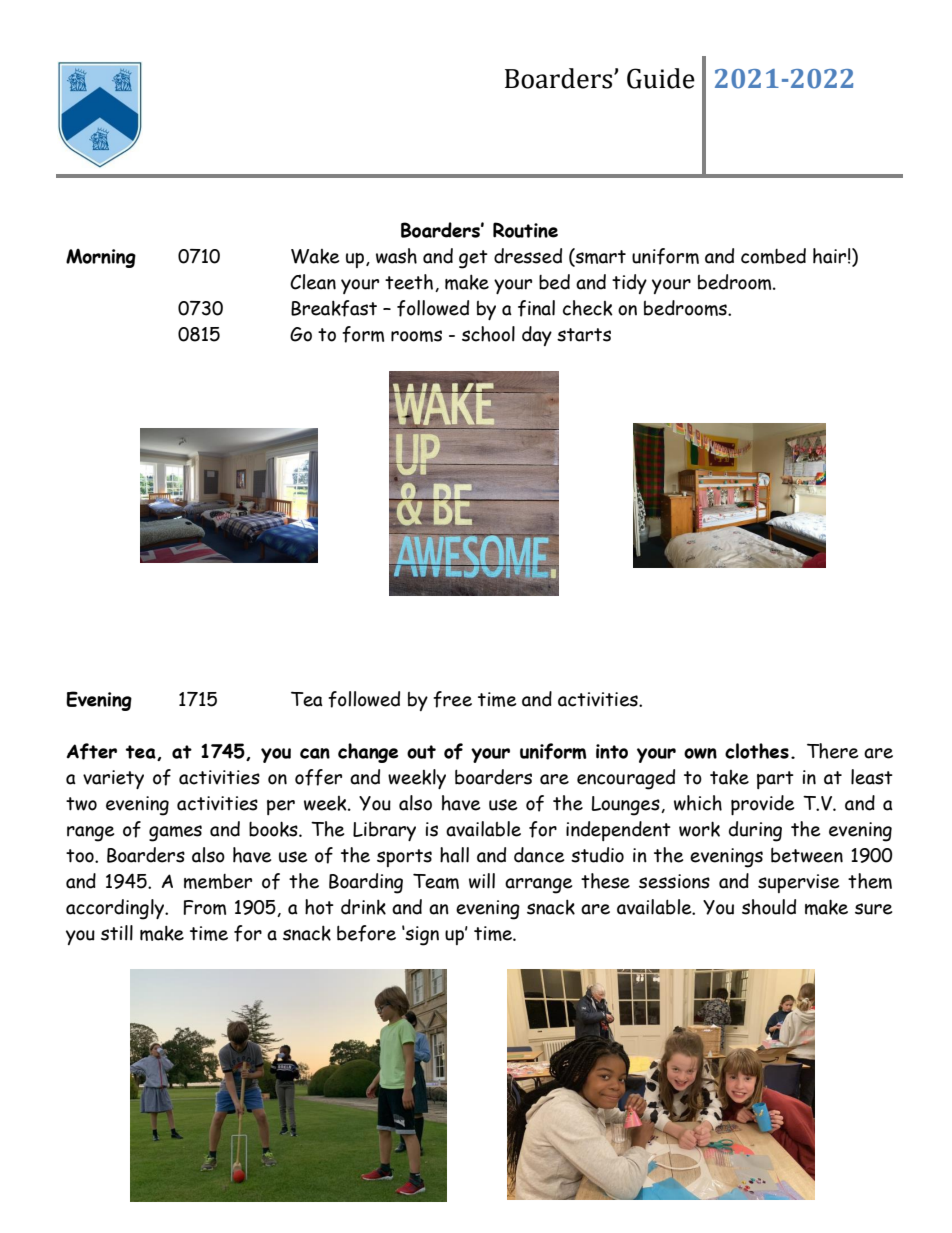 The image size is (952, 1233). Describe the element at coordinates (661, 78) in the screenshot. I see `Guide` at that location.
